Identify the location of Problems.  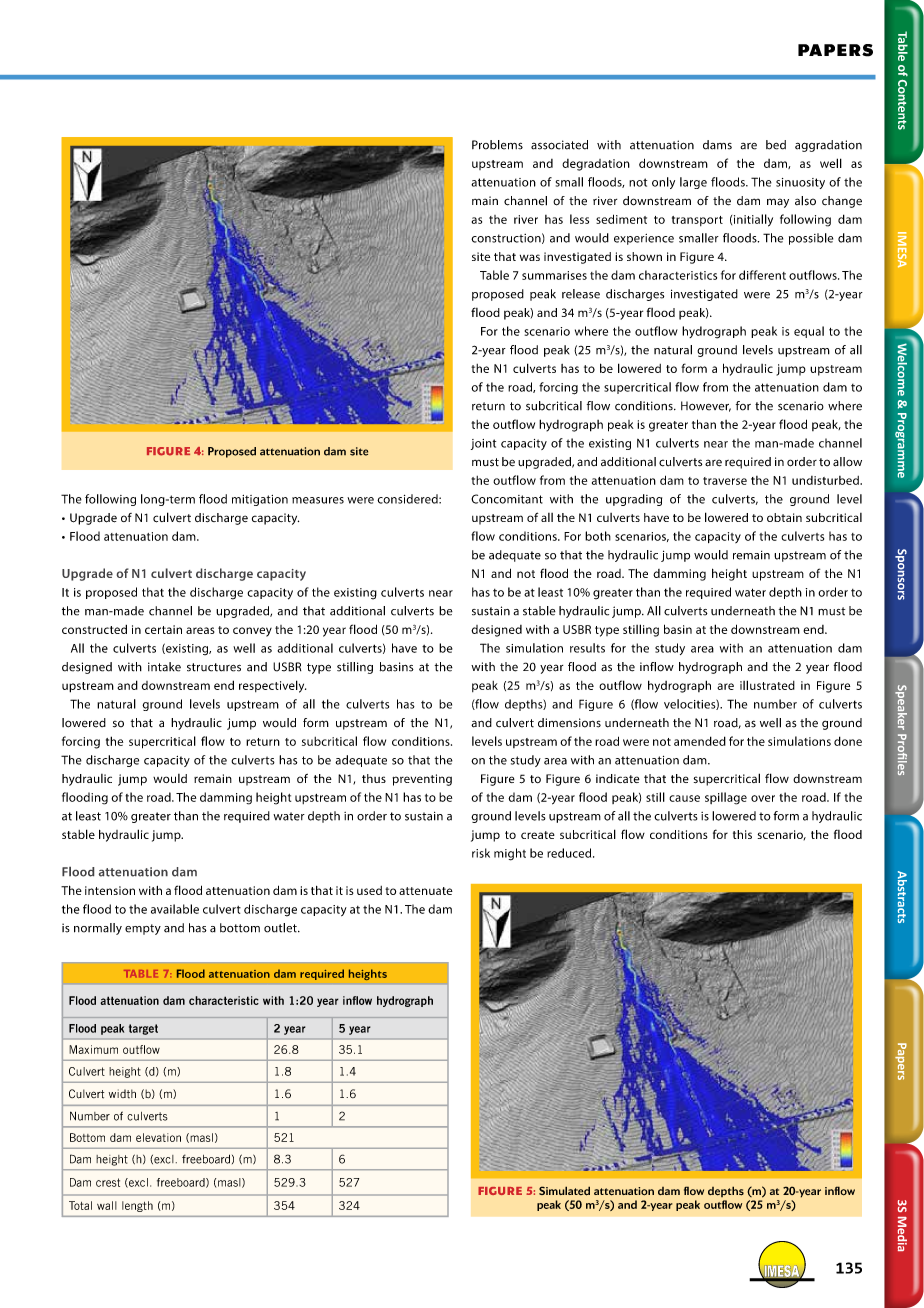
(497, 145).
